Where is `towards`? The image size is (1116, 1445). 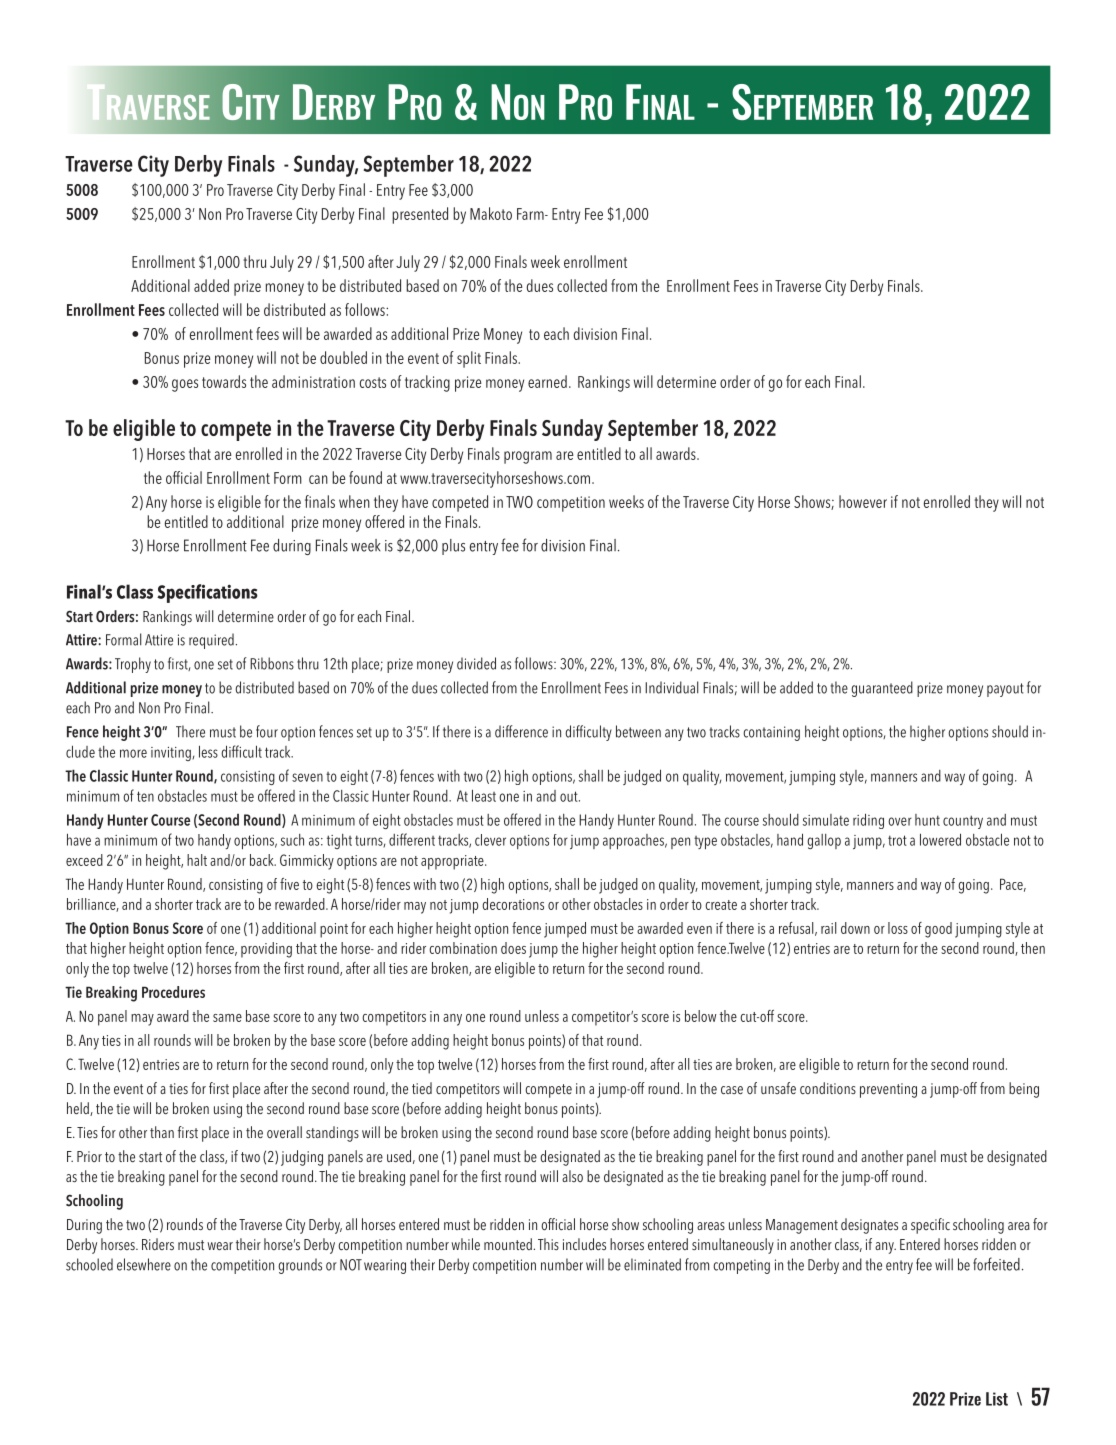
towards is located at coordinates (224, 381).
